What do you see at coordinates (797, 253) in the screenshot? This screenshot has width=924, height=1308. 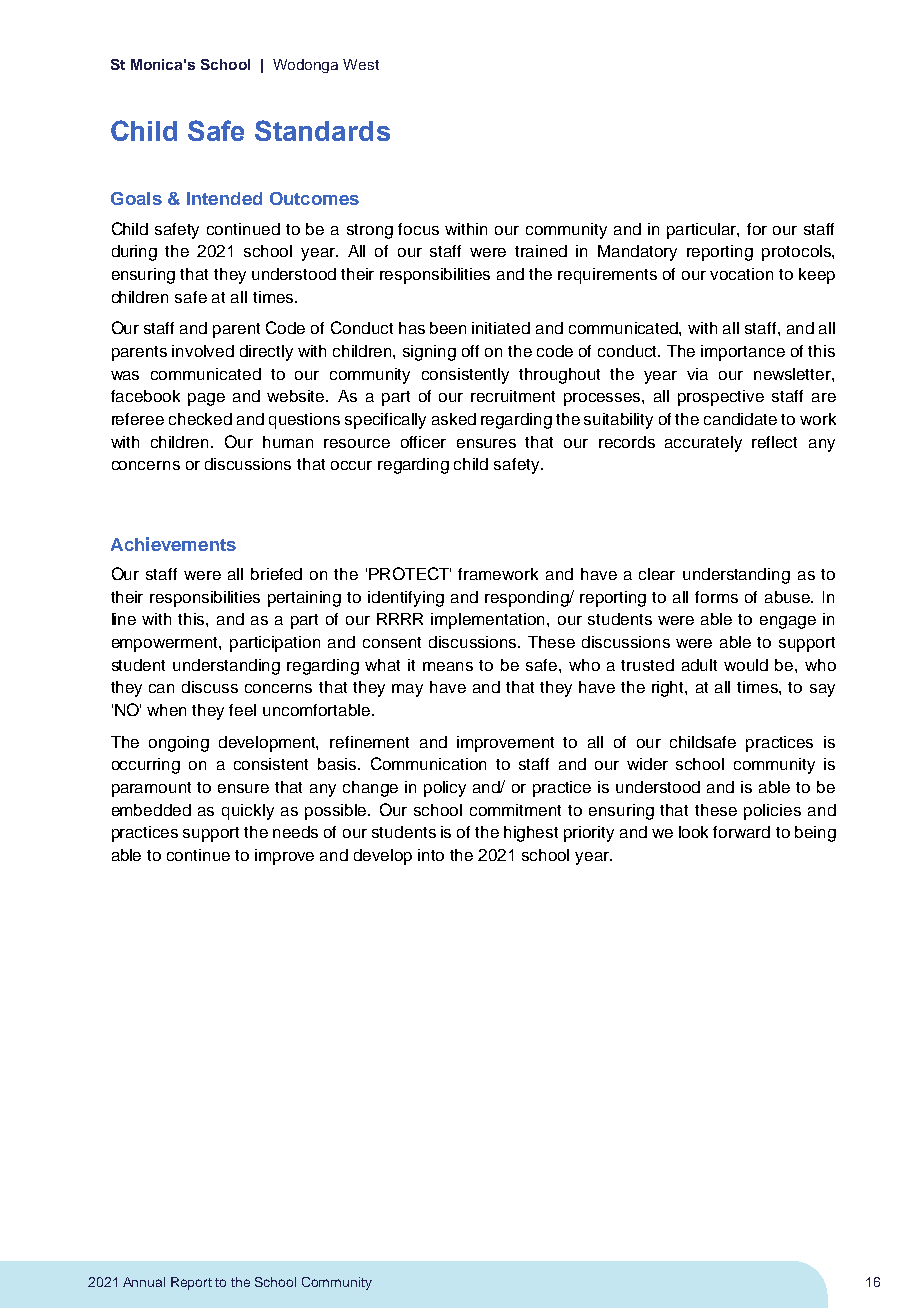 I see `protocols` at bounding box center [797, 253].
